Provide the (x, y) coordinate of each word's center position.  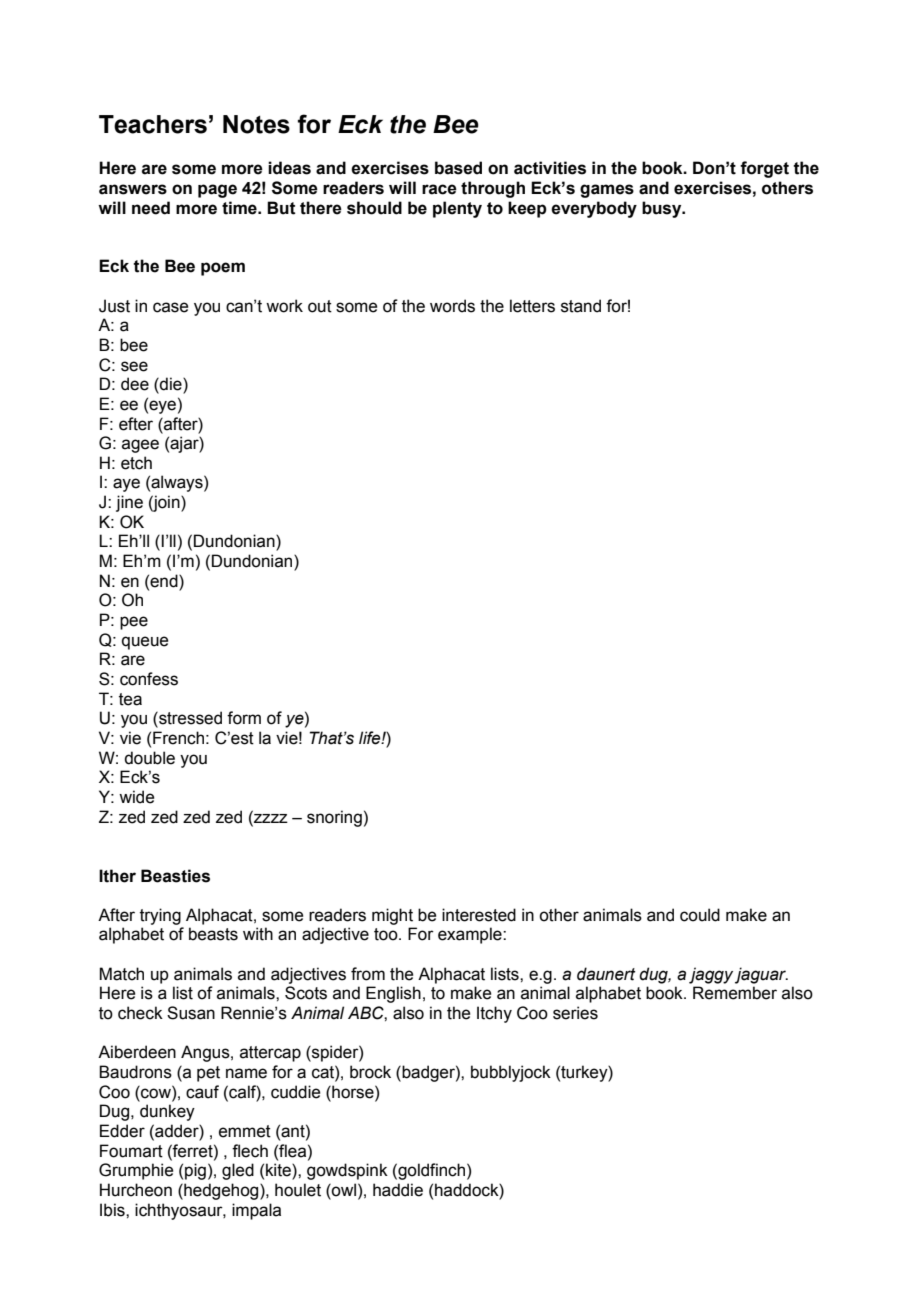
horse (353, 1092)
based (458, 168)
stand (581, 306)
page (217, 191)
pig (195, 1171)
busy (663, 209)
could (700, 915)
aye (126, 485)
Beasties (175, 876)
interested (479, 915)
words (452, 306)
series (575, 1013)
